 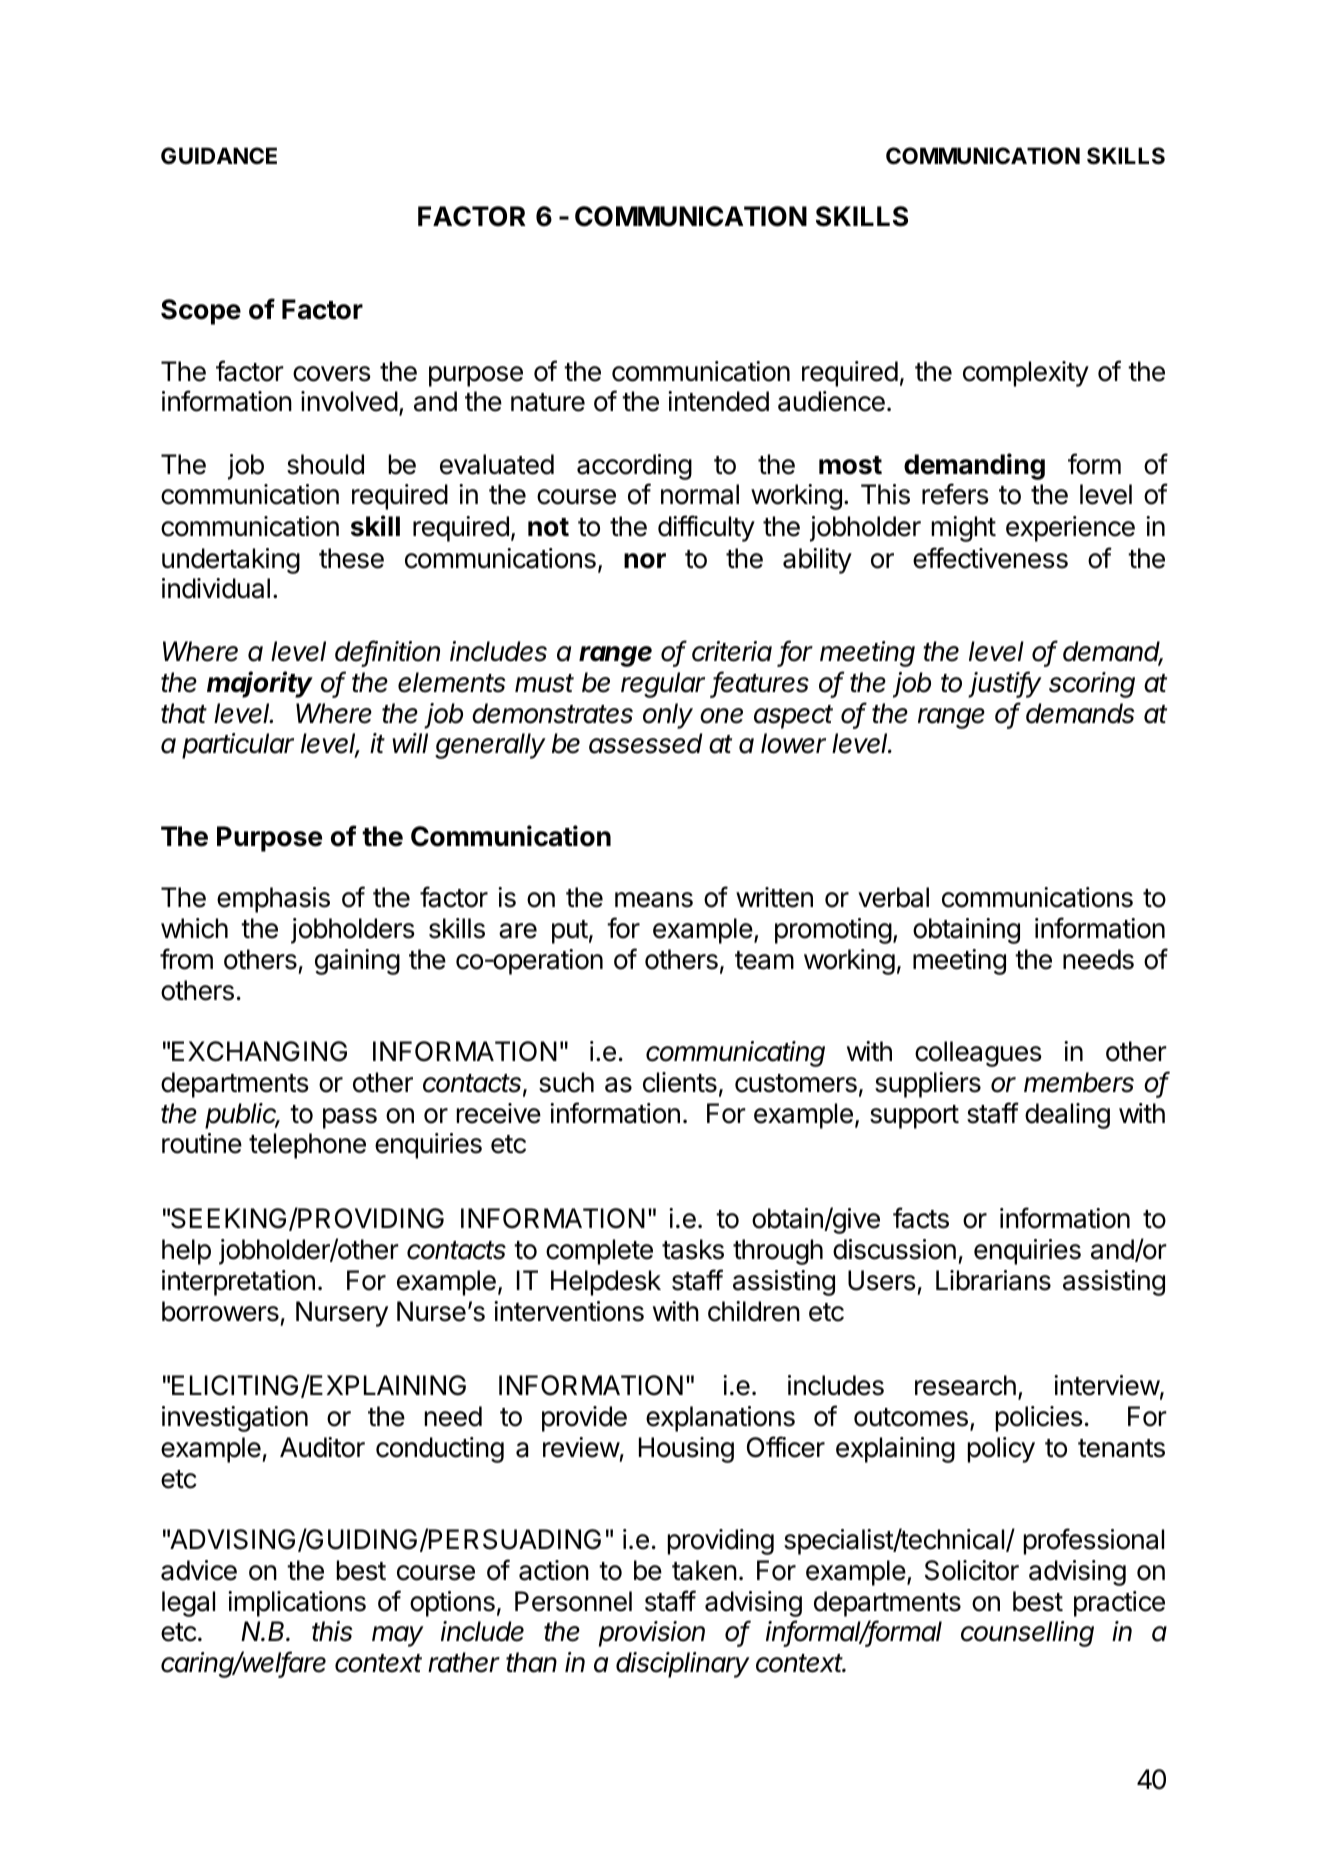 I want to click on implications, so click(x=297, y=1604).
